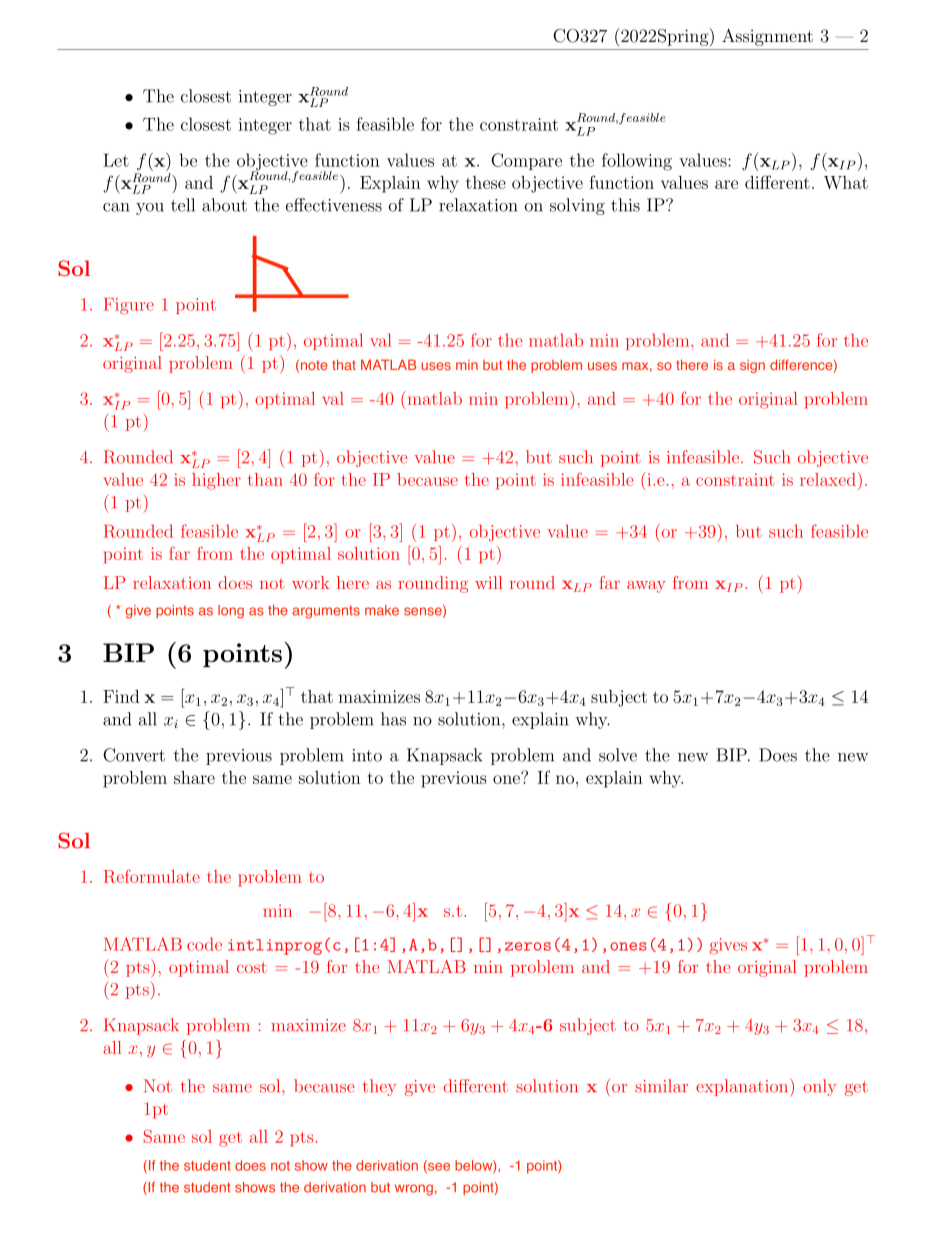  I want to click on Assignment, so click(767, 37).
